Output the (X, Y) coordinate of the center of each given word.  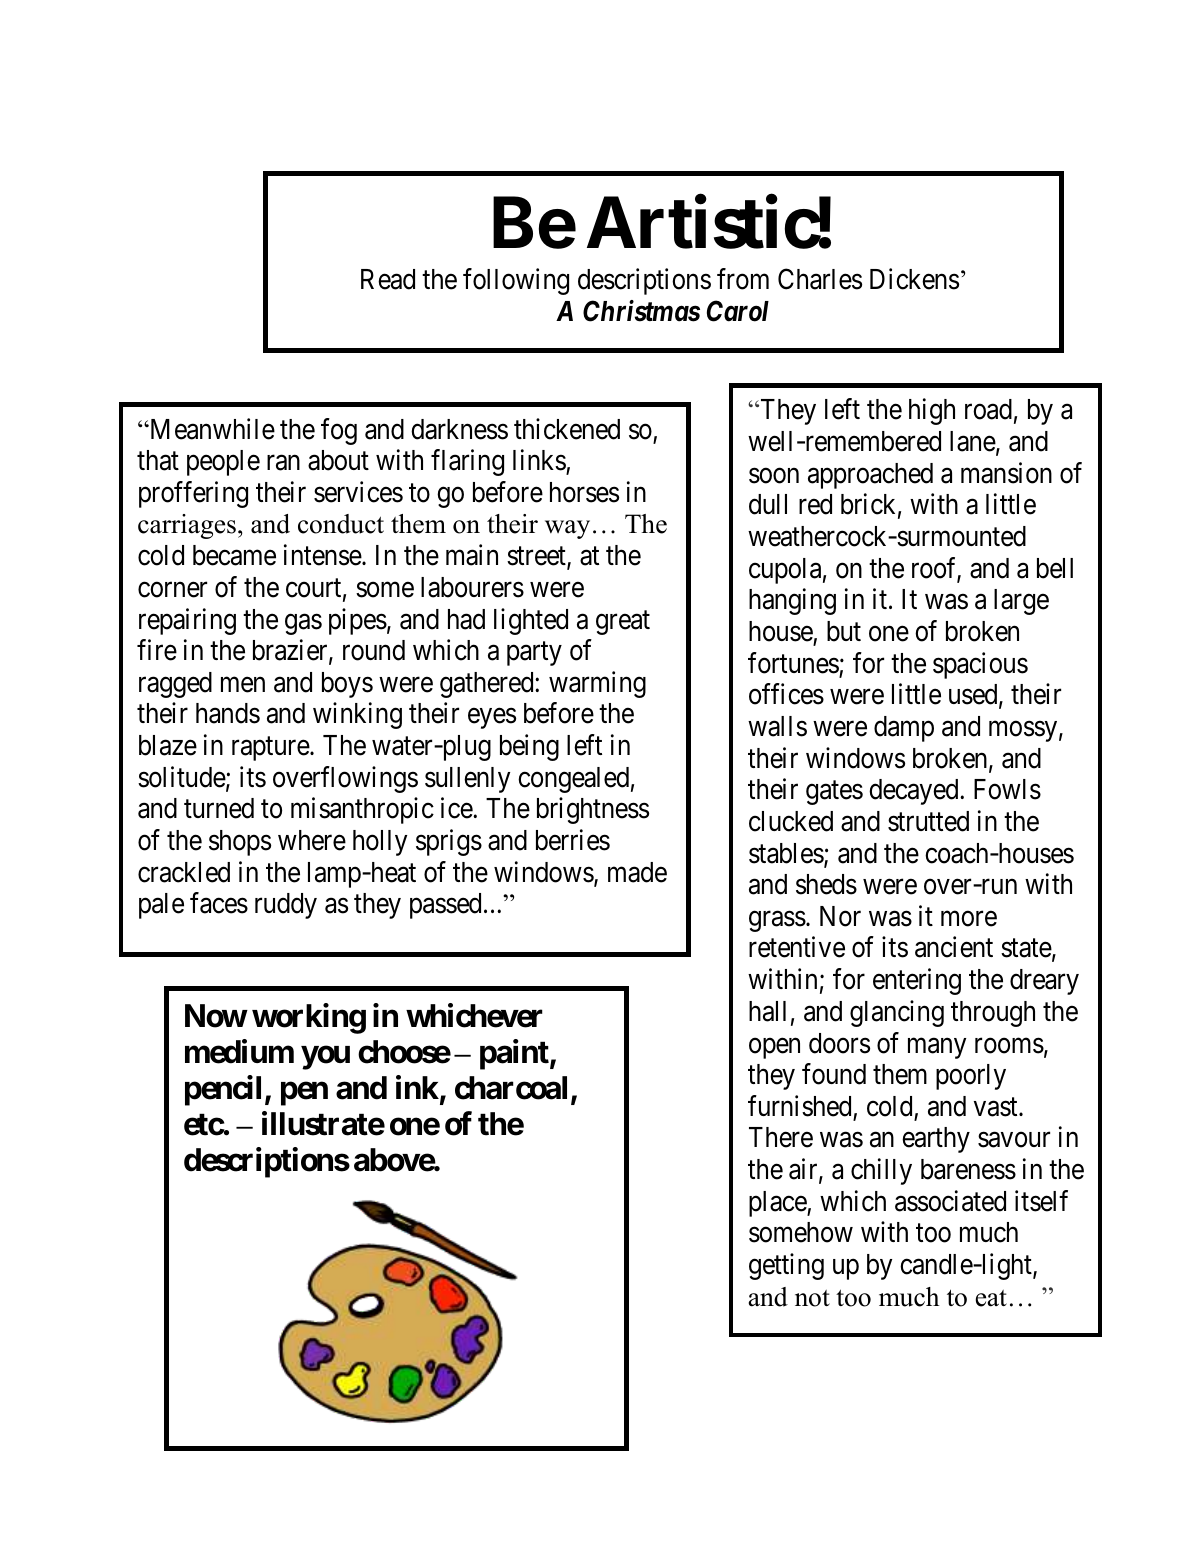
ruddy (286, 906)
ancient (954, 947)
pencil (223, 1091)
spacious (980, 665)
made (637, 872)
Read (388, 279)
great (623, 623)
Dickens (914, 279)
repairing (187, 621)
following (516, 281)
